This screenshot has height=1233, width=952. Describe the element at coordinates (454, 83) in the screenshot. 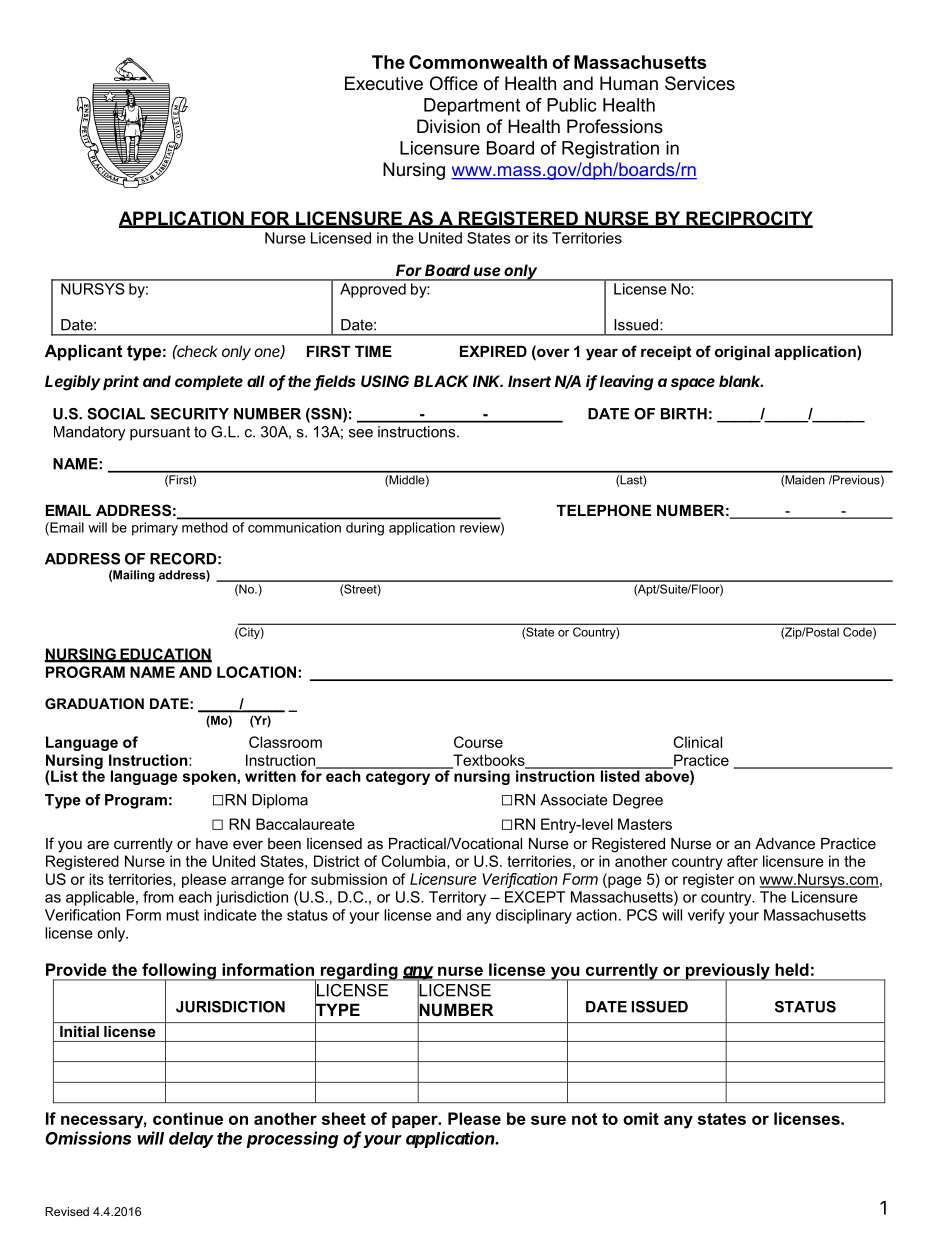

I see `Office` at that location.
